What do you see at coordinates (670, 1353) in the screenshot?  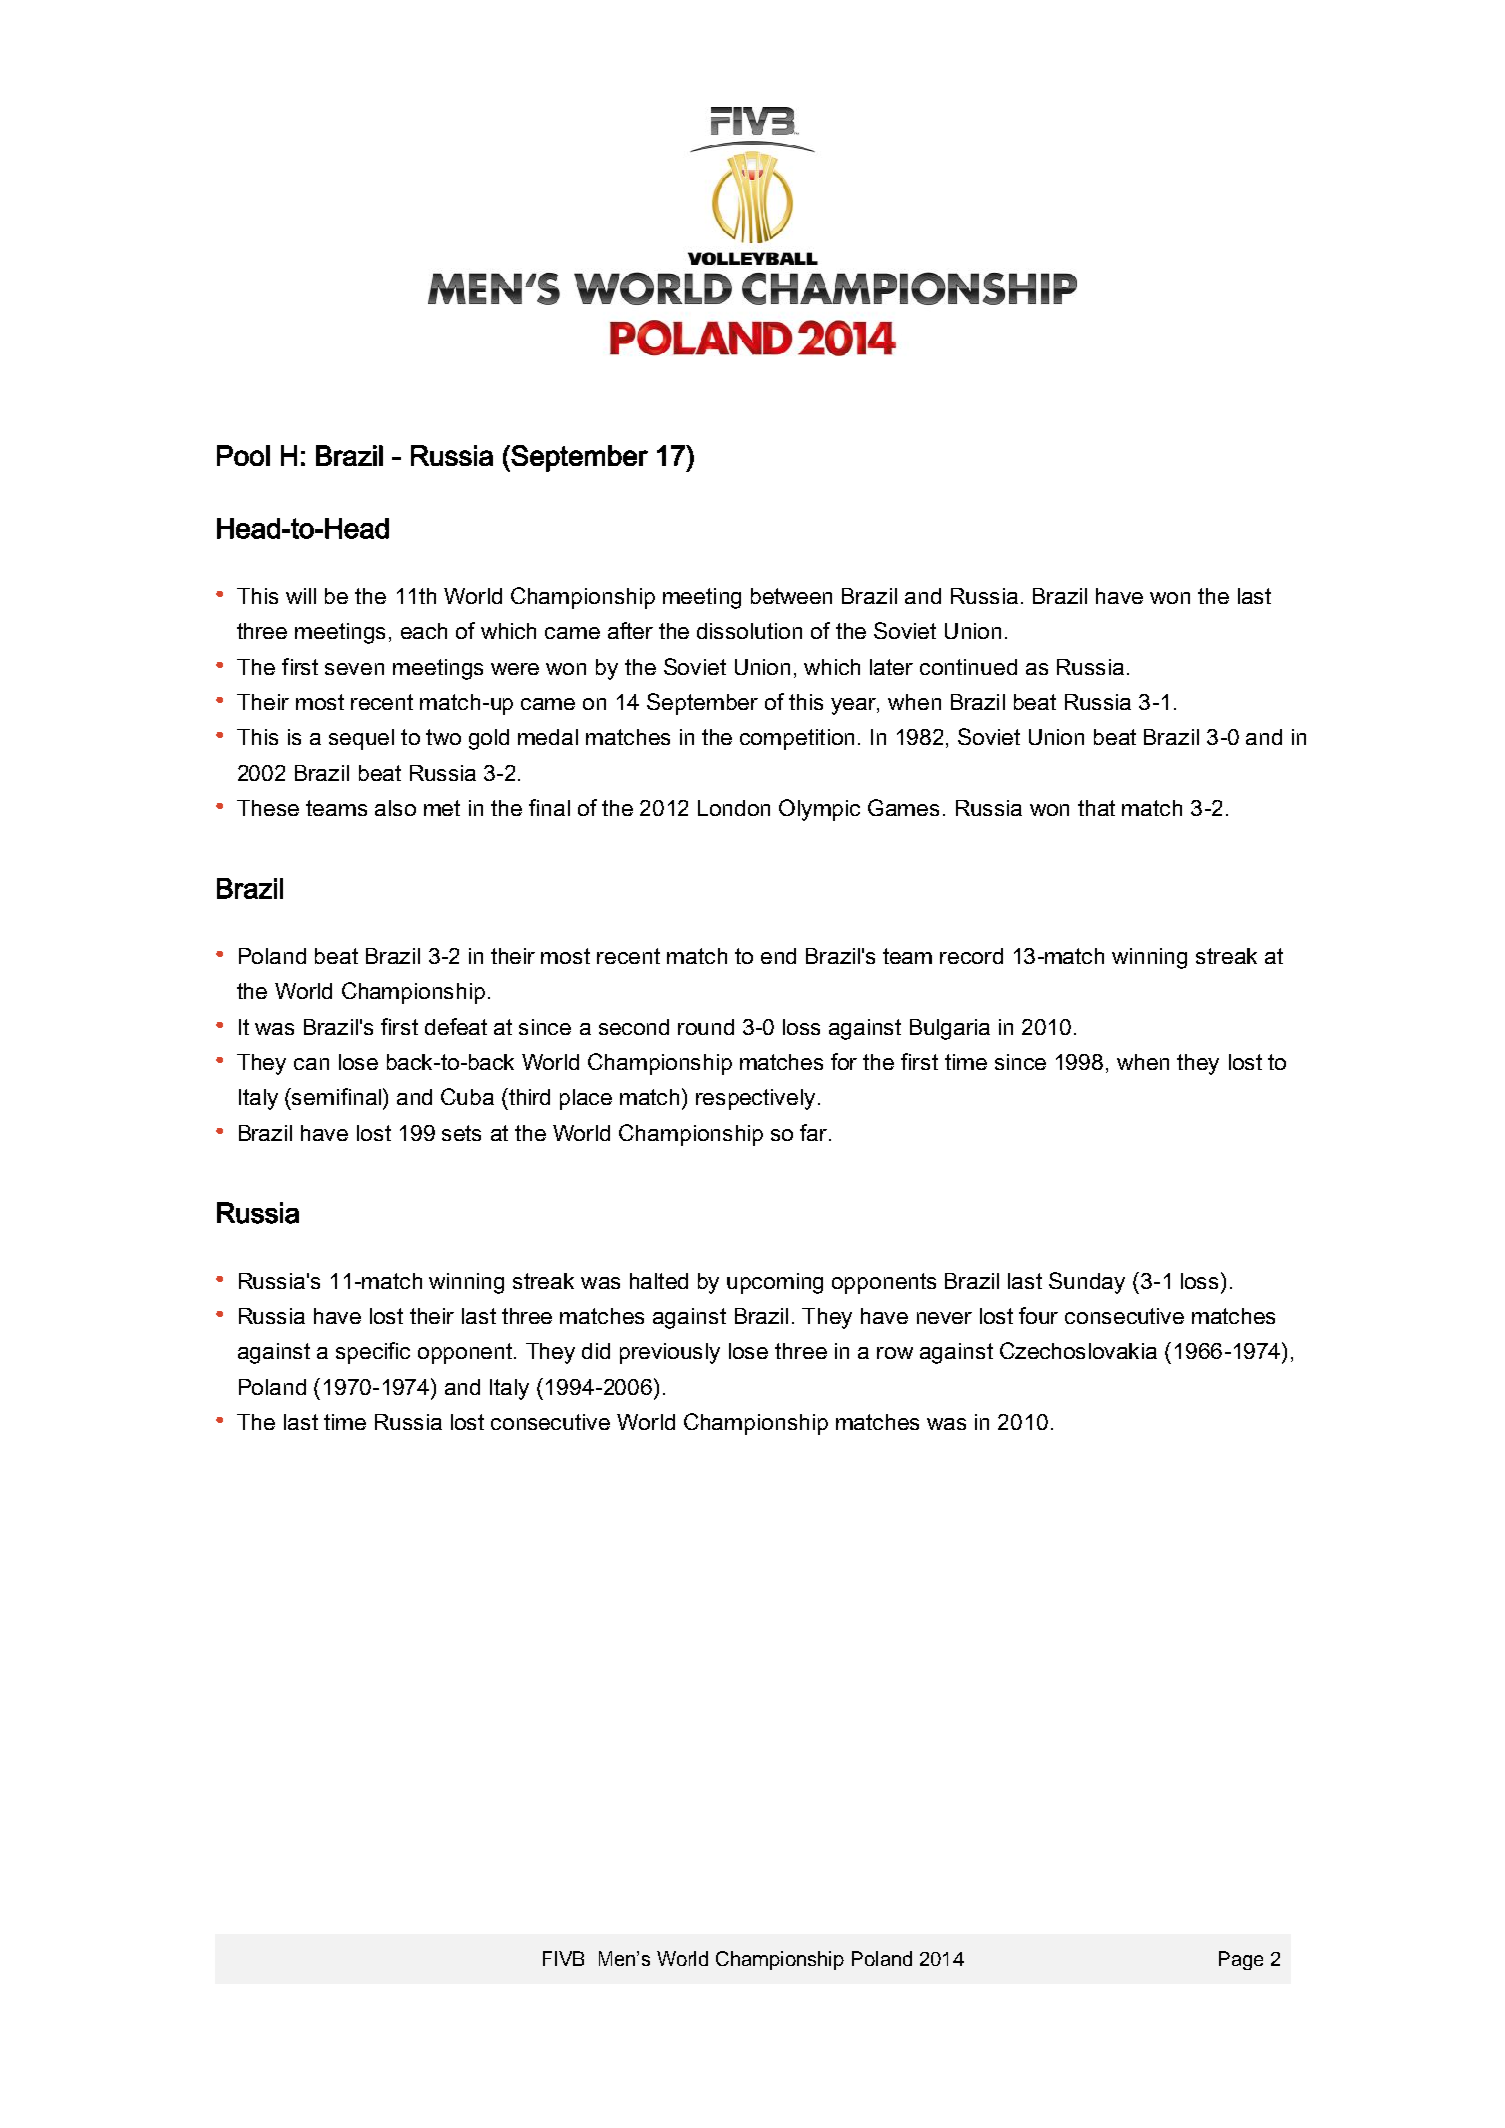 I see `previously` at bounding box center [670, 1353].
